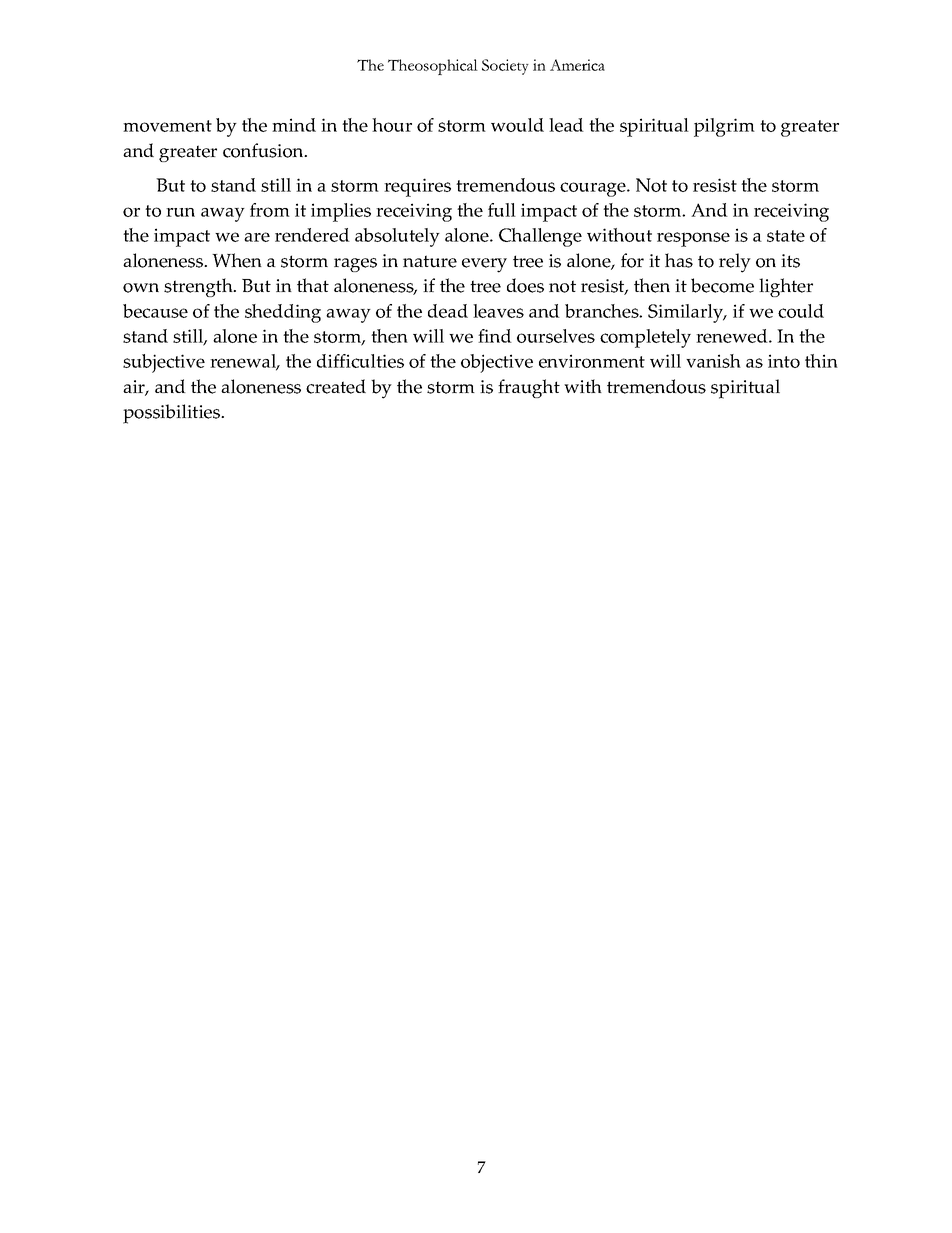 The image size is (952, 1233). What do you see at coordinates (693, 239) in the screenshot?
I see `response` at bounding box center [693, 239].
